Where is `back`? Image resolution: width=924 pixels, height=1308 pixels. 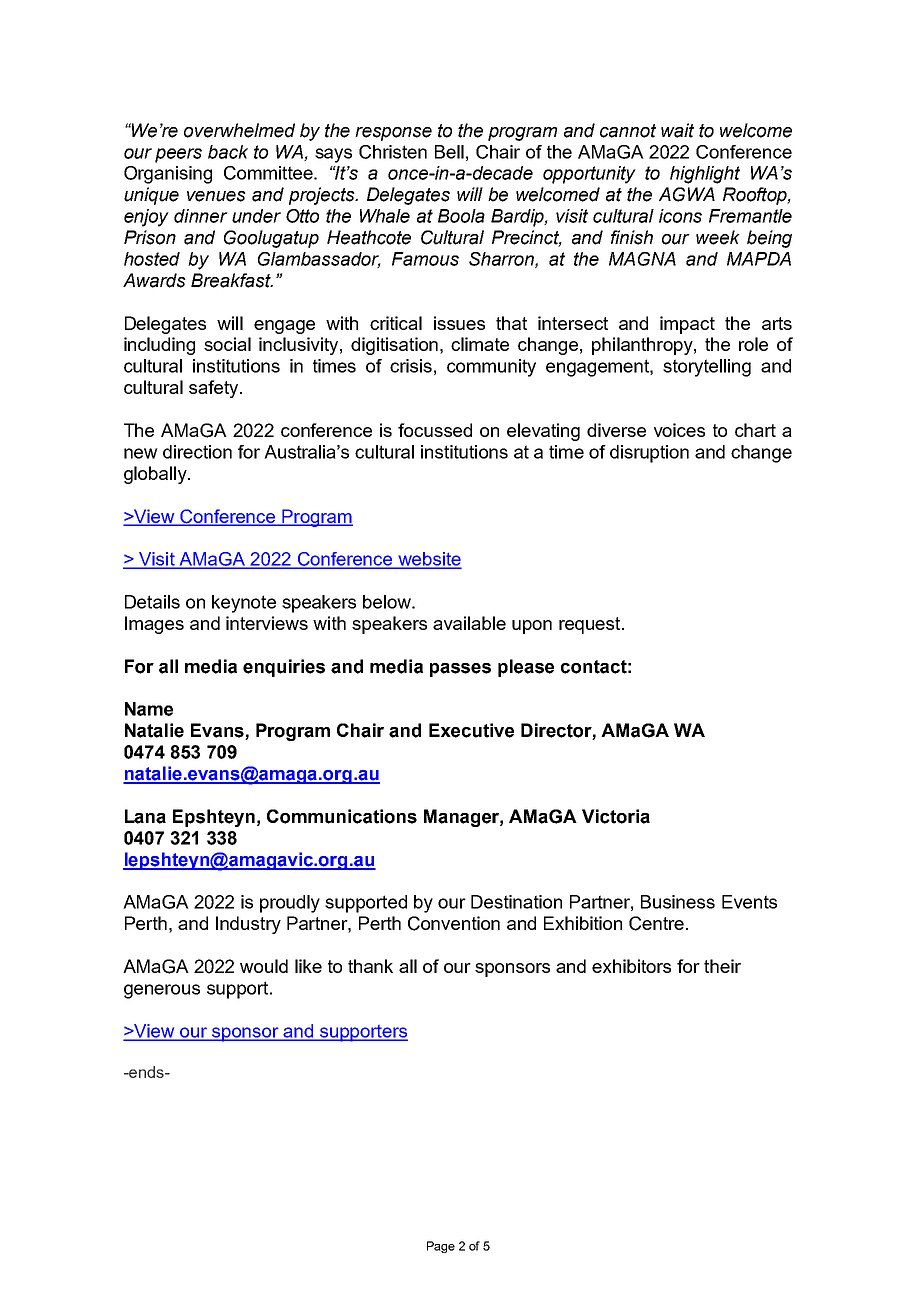 back is located at coordinates (228, 152).
